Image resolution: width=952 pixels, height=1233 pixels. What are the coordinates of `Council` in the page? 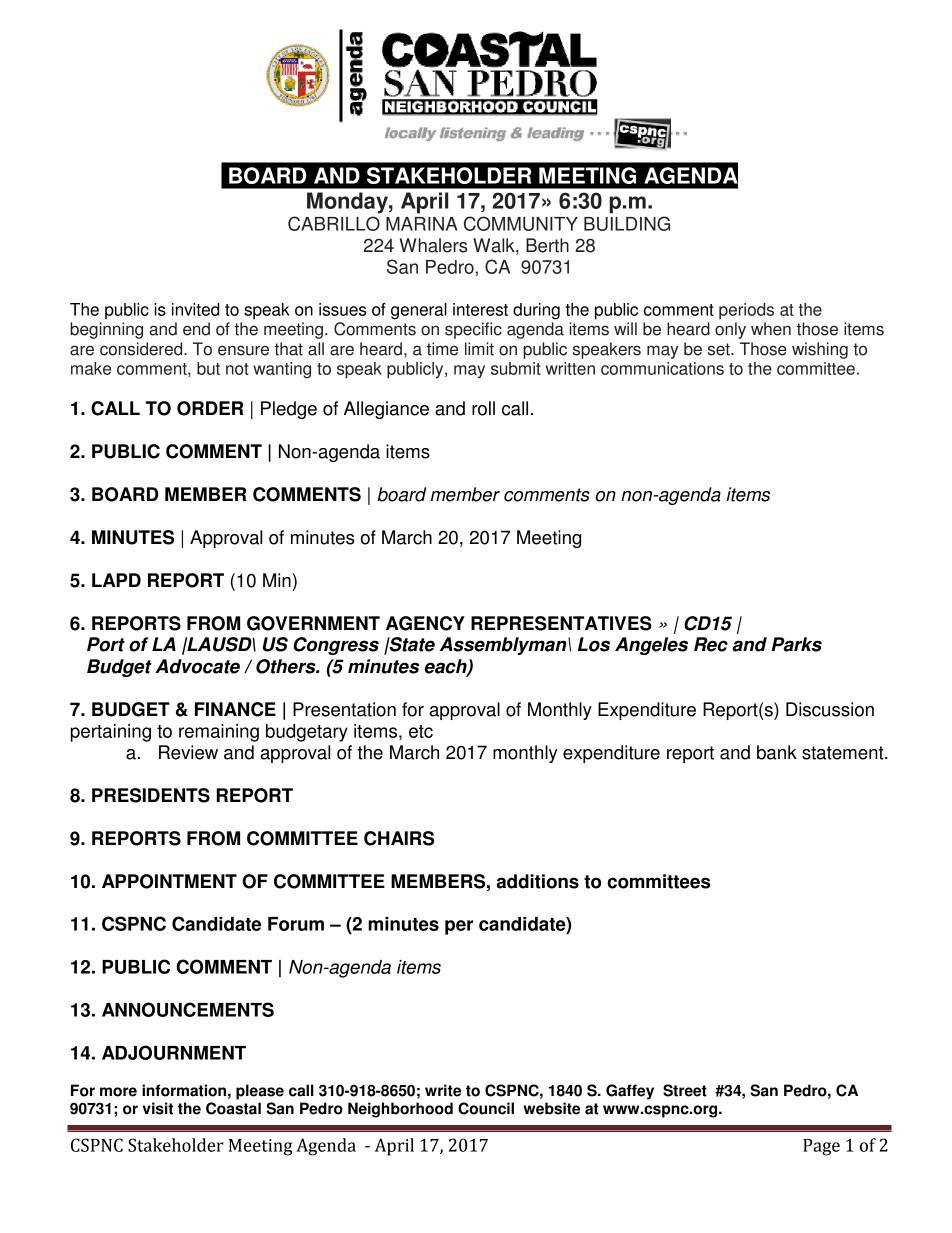 It's located at (486, 1108).
